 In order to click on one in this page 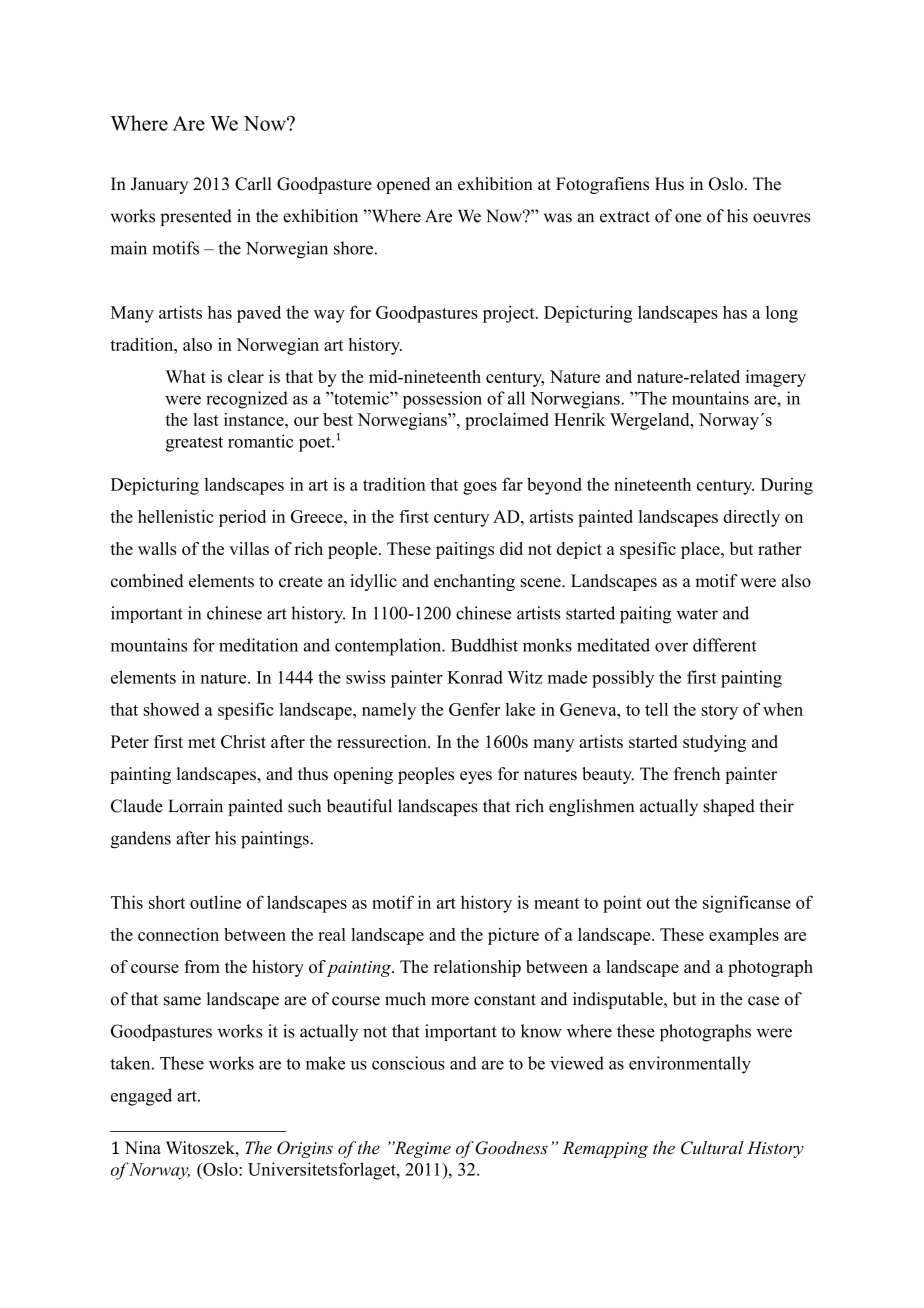, I will do `click(688, 218)`.
